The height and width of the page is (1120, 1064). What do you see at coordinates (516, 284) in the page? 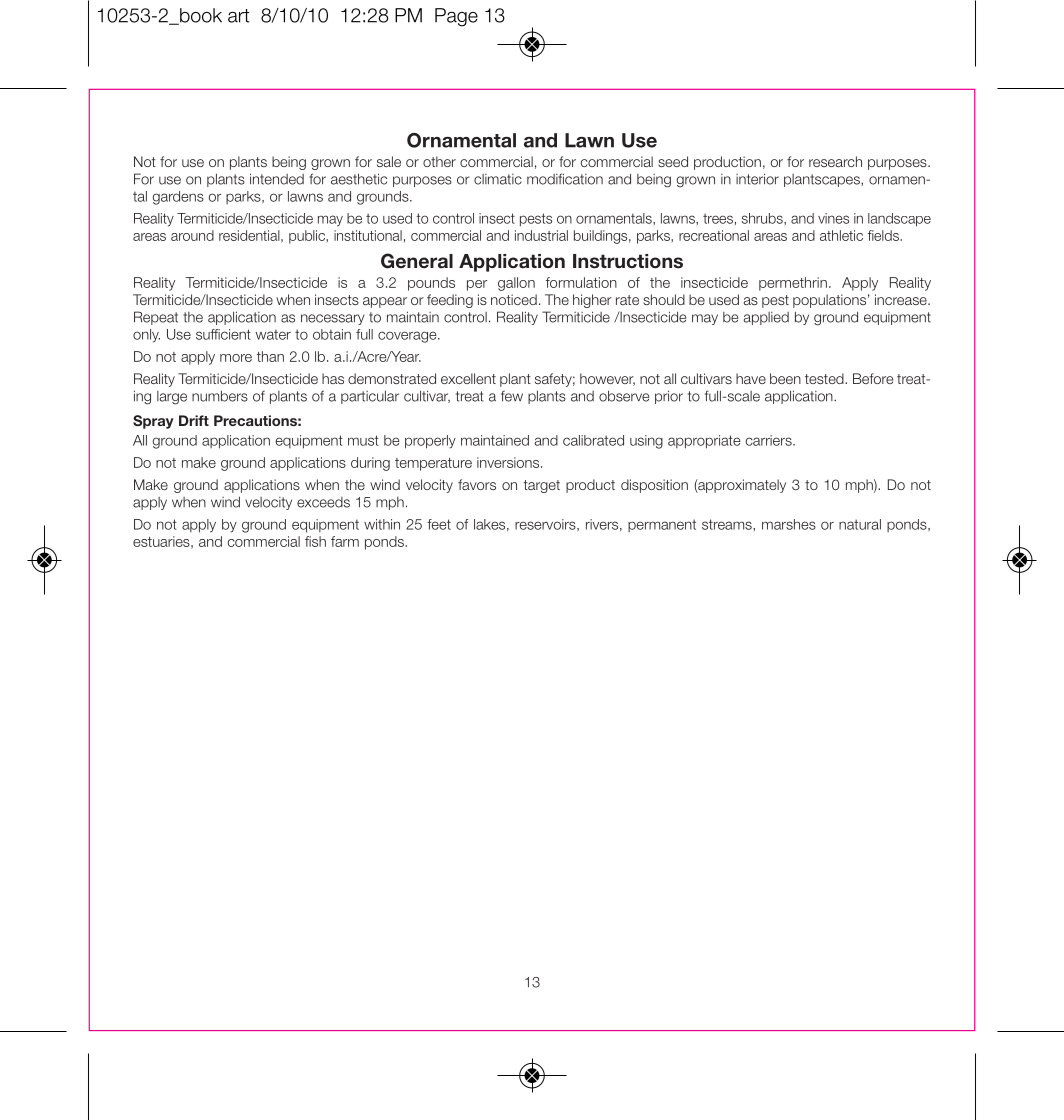
I see `gallon` at bounding box center [516, 284].
